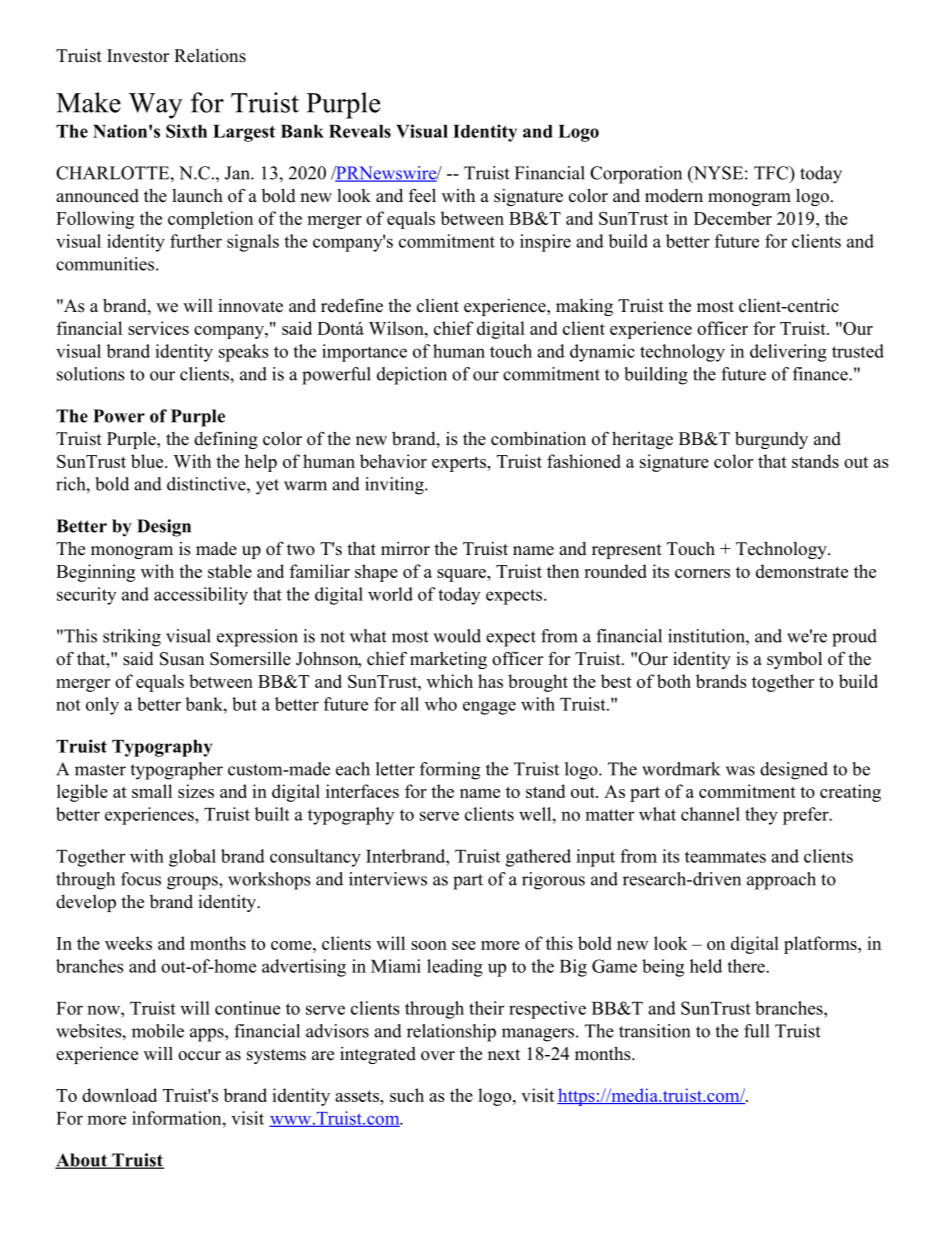 Image resolution: width=952 pixels, height=1233 pixels. What do you see at coordinates (772, 173) in the screenshot?
I see `TFC` at bounding box center [772, 173].
